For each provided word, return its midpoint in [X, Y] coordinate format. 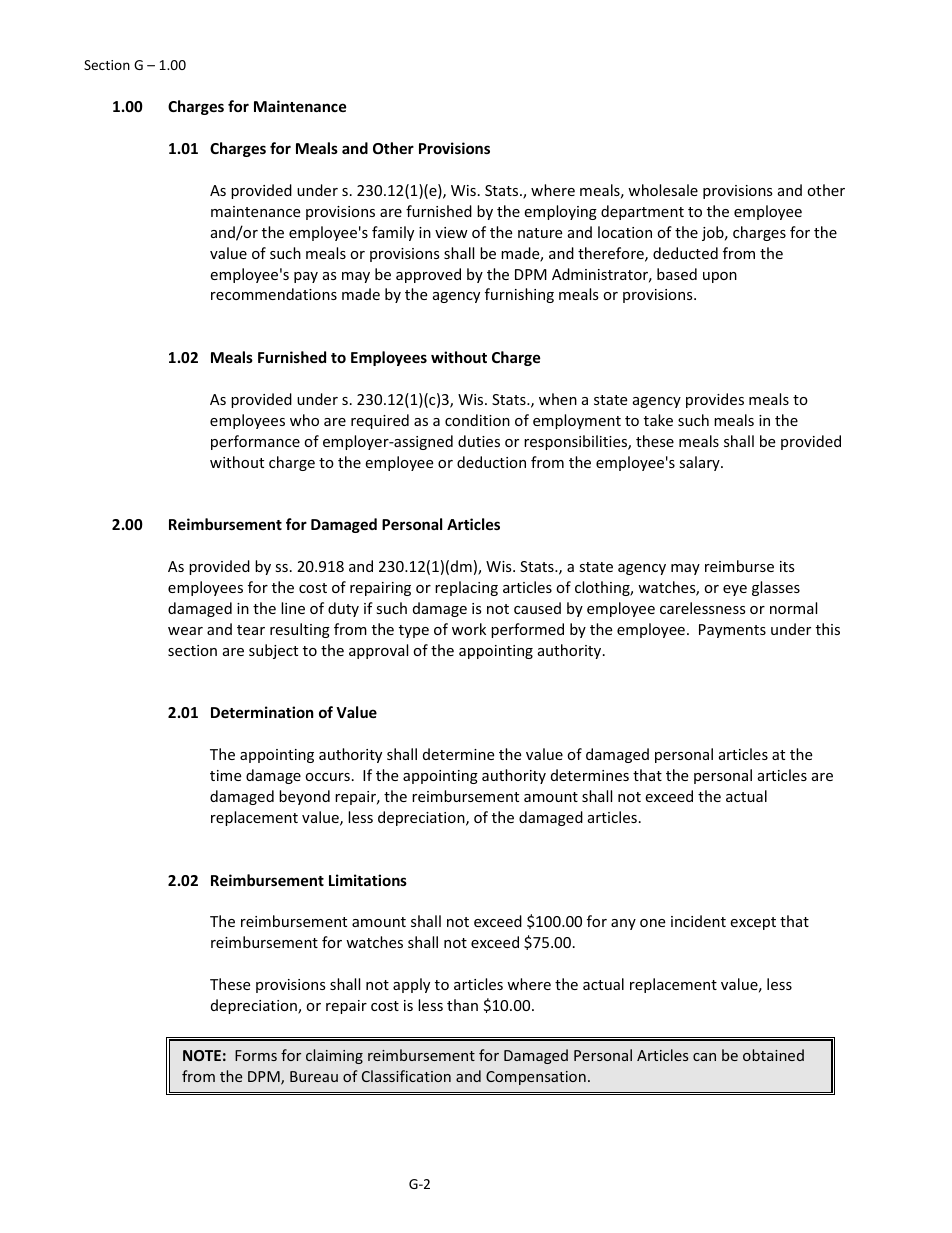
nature [540, 233]
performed [527, 630]
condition [477, 420]
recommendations [274, 294]
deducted [685, 253]
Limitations [368, 880]
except [753, 923]
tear [251, 630]
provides [715, 400]
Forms [256, 1055]
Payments [732, 631]
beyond [304, 797]
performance [255, 442]
